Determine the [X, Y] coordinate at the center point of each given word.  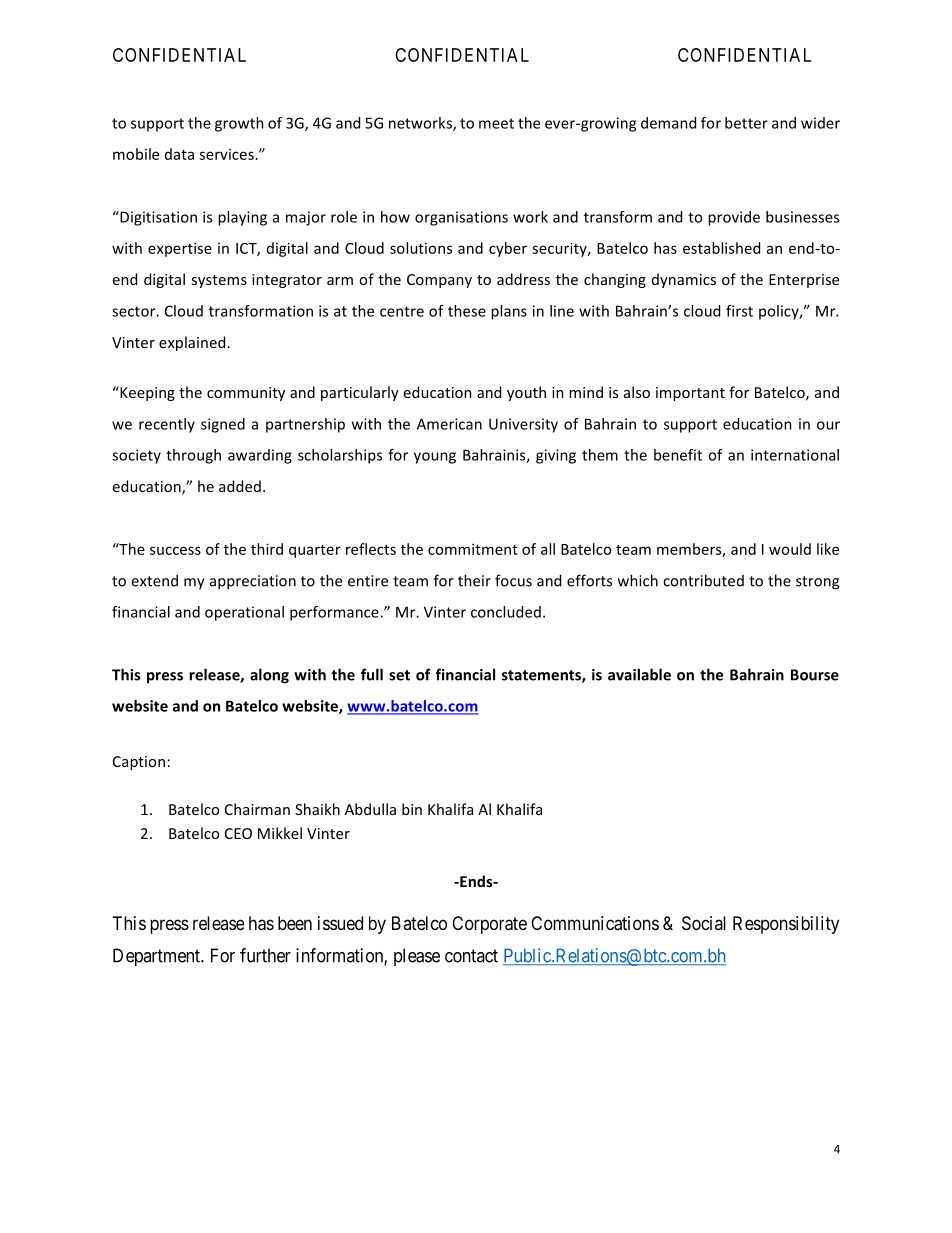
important [690, 394]
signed [223, 425]
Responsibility [786, 925]
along [269, 676]
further [265, 955]
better [746, 123]
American [449, 424]
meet [496, 123]
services [226, 154]
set [399, 675]
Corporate [489, 925]
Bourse [815, 675]
